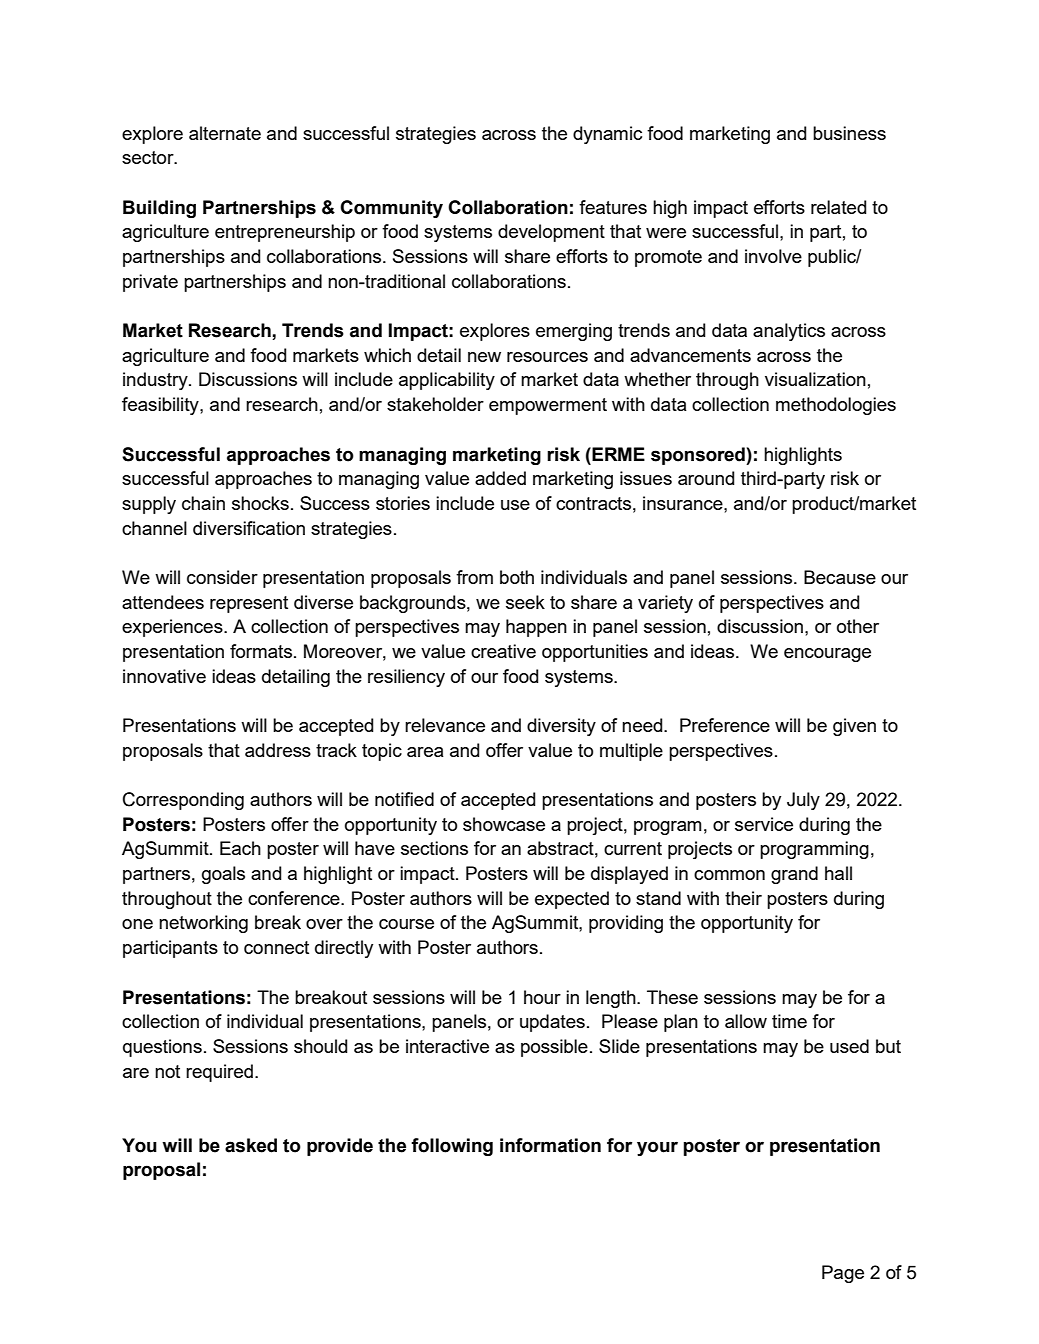 The width and height of the document is (1039, 1344). I want to click on development, so click(551, 233).
